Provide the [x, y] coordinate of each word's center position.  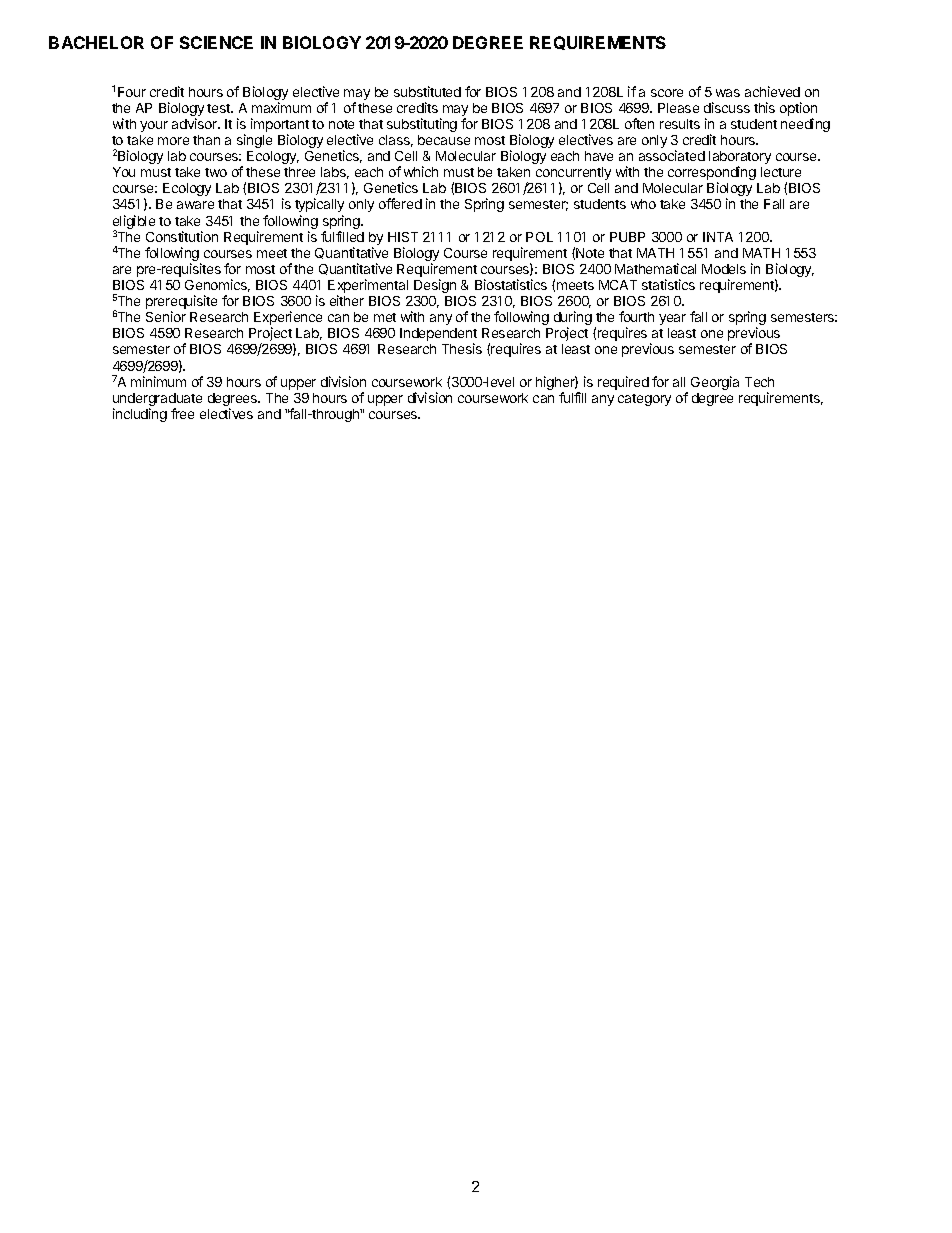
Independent [438, 336]
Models [724, 269]
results [680, 124]
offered [400, 203]
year [672, 319]
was [728, 93]
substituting [422, 125]
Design [435, 286]
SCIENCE [216, 42]
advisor [196, 123]
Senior [166, 316]
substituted [427, 91]
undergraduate [157, 401]
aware [195, 205]
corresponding [712, 174]
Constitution [182, 236]
